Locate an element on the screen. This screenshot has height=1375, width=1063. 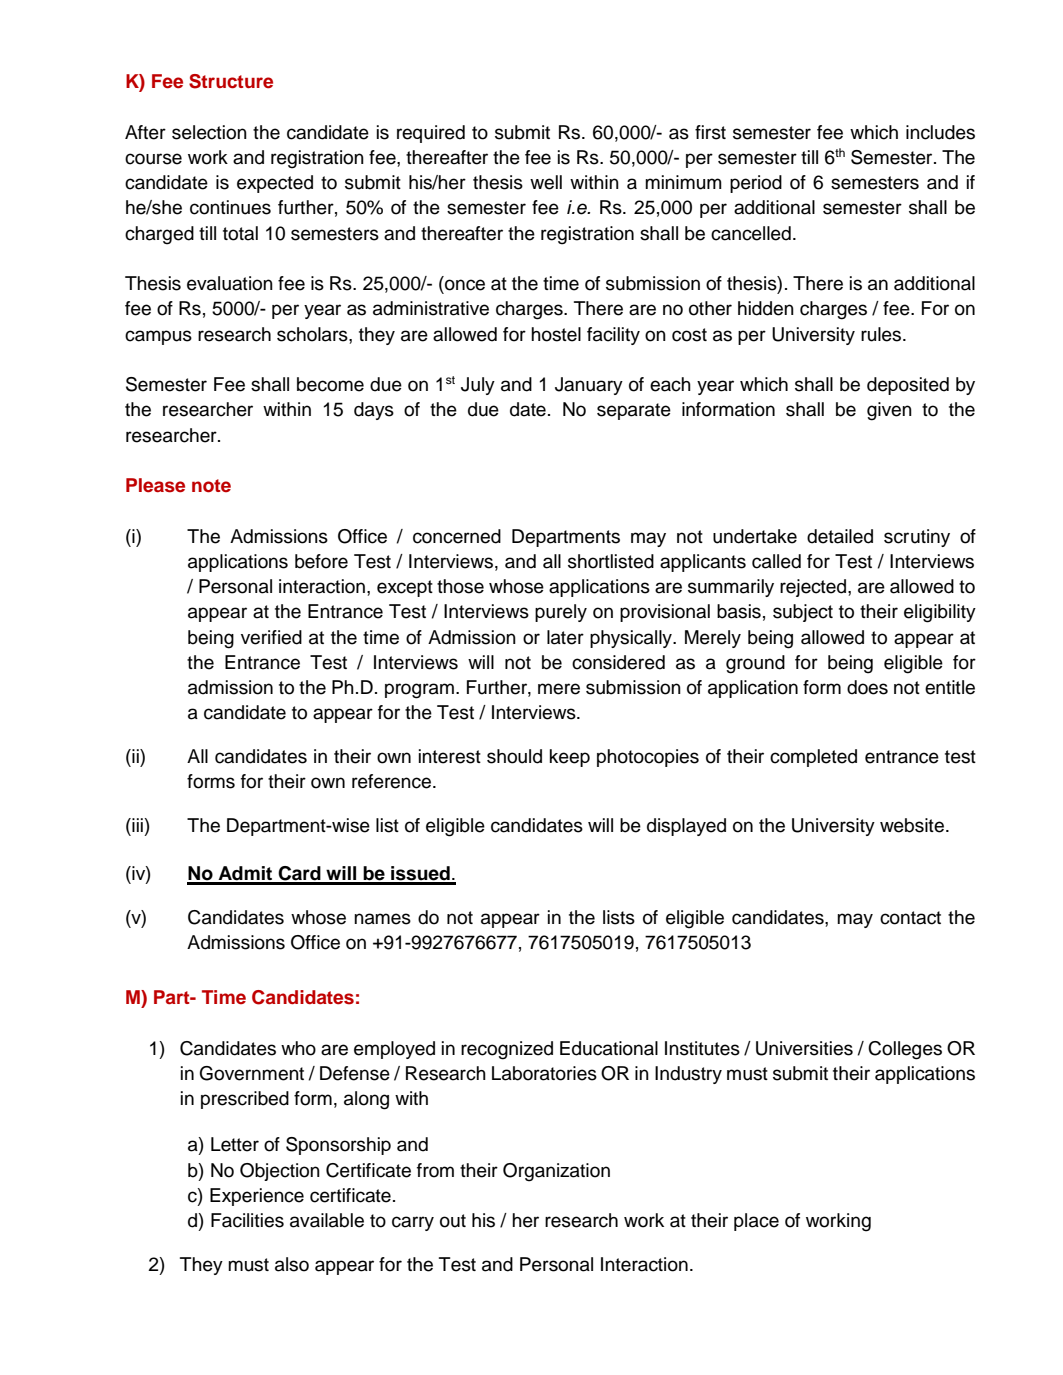
detailed is located at coordinates (840, 536).
